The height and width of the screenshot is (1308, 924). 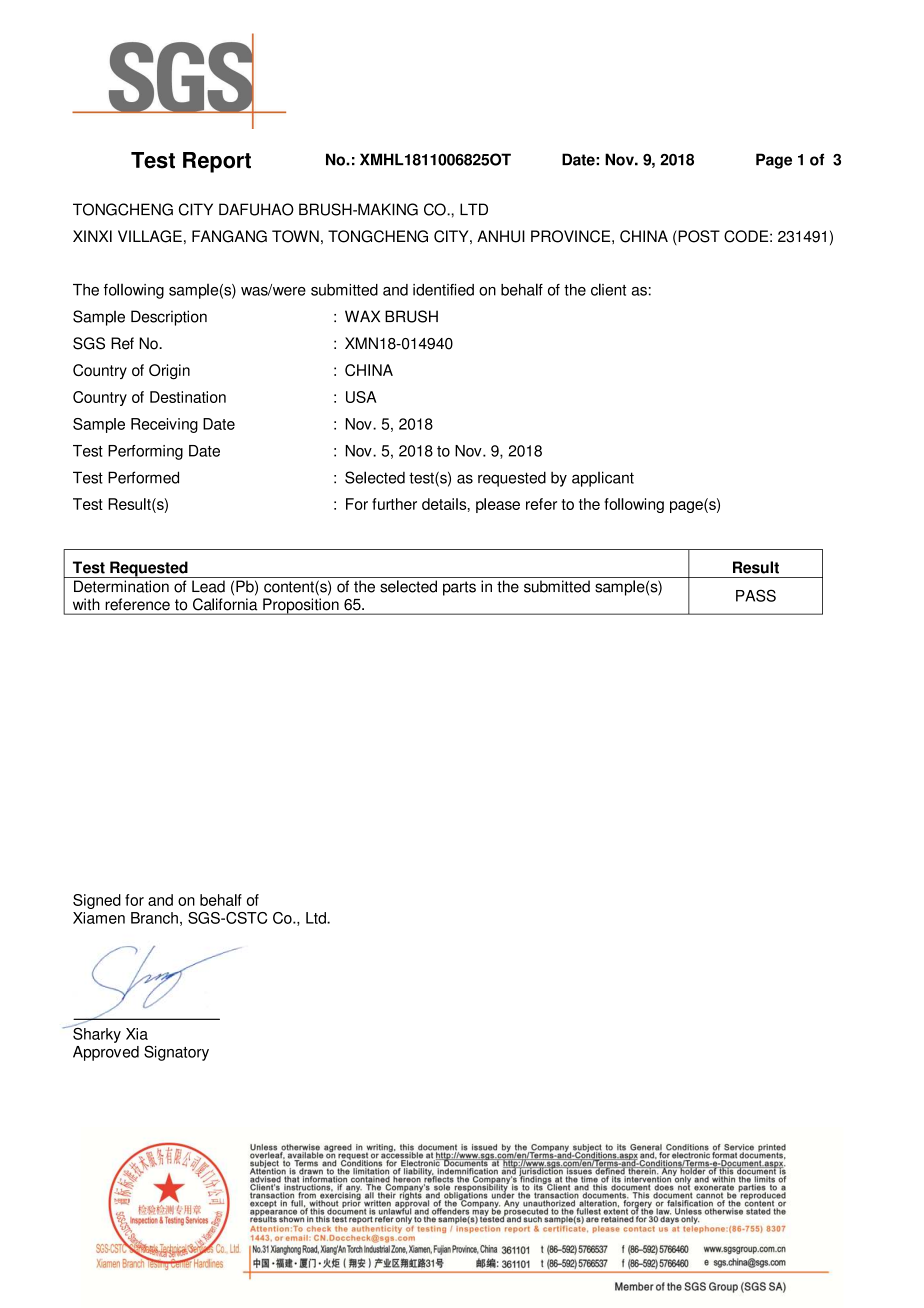 I want to click on Destination, so click(x=188, y=397).
